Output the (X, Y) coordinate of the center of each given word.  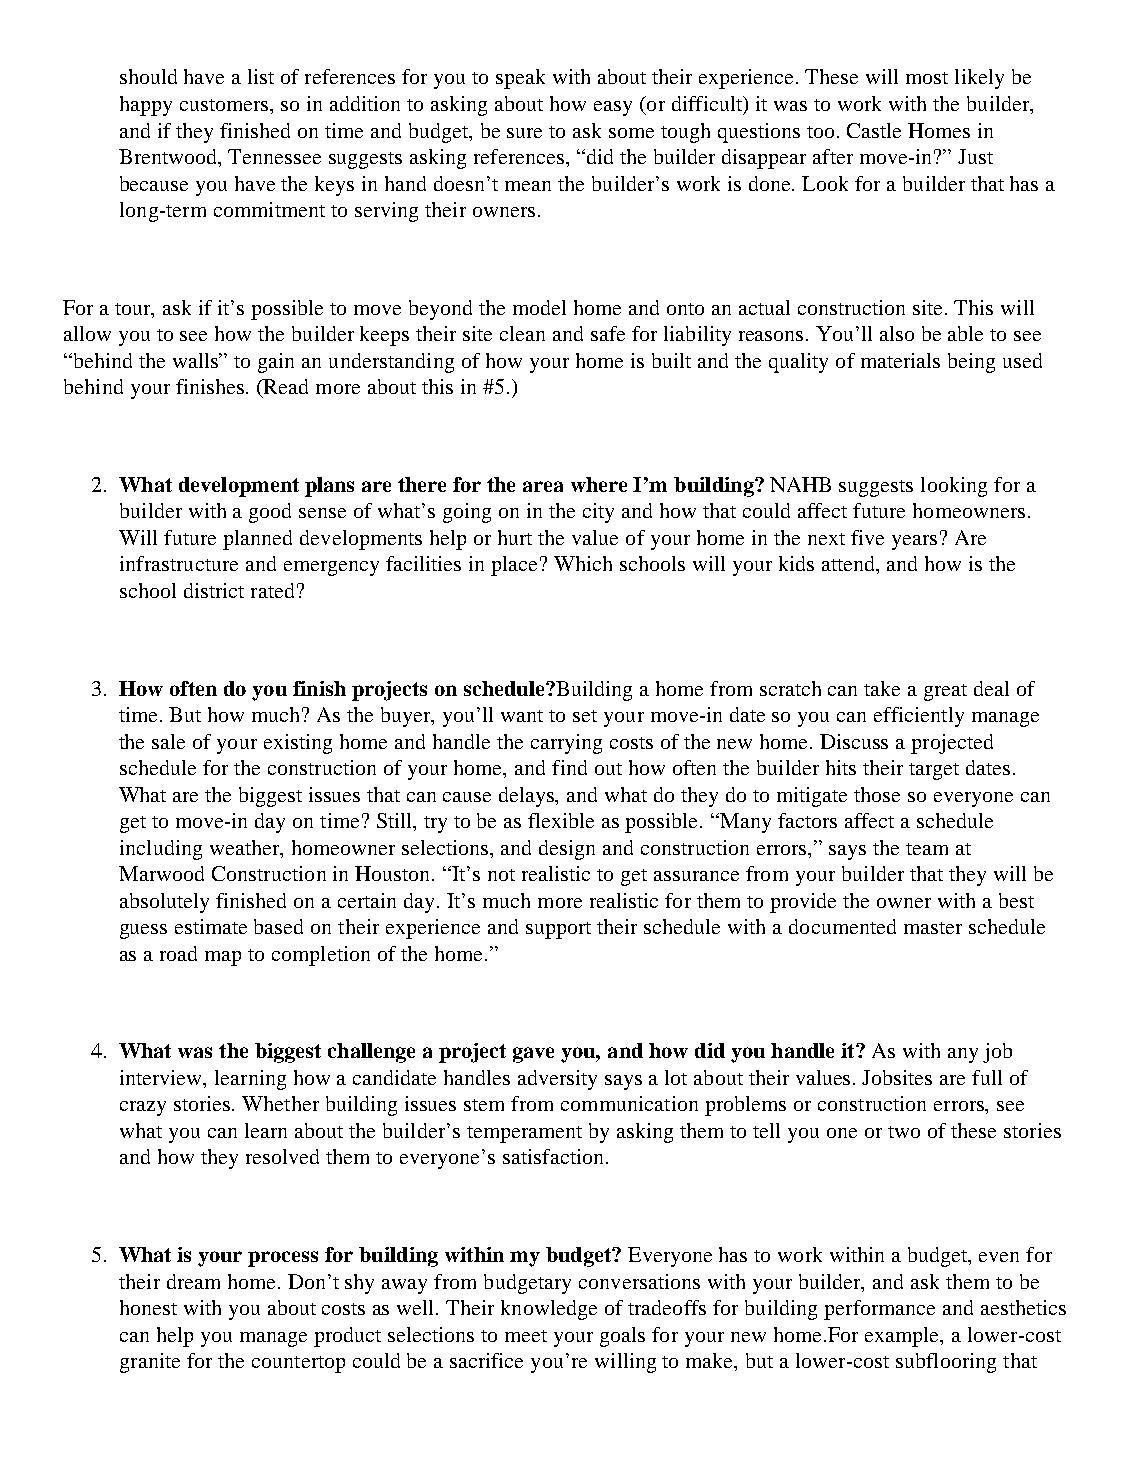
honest (148, 1307)
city (598, 513)
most (927, 78)
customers (225, 105)
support (558, 930)
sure (524, 133)
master (933, 928)
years (914, 542)
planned (257, 540)
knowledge (549, 1310)
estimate (211, 926)
